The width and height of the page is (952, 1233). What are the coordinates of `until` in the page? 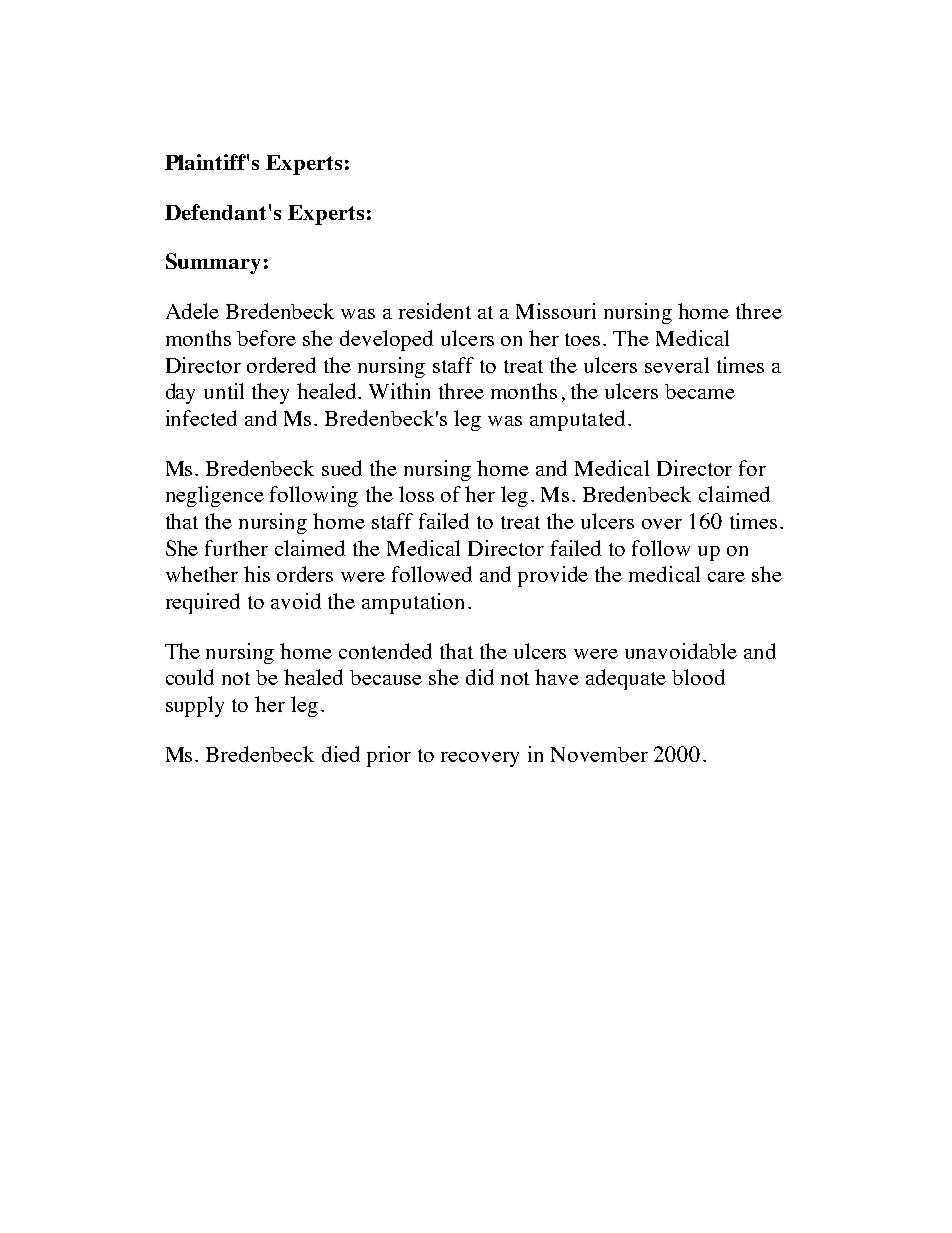 It's located at (224, 391).
